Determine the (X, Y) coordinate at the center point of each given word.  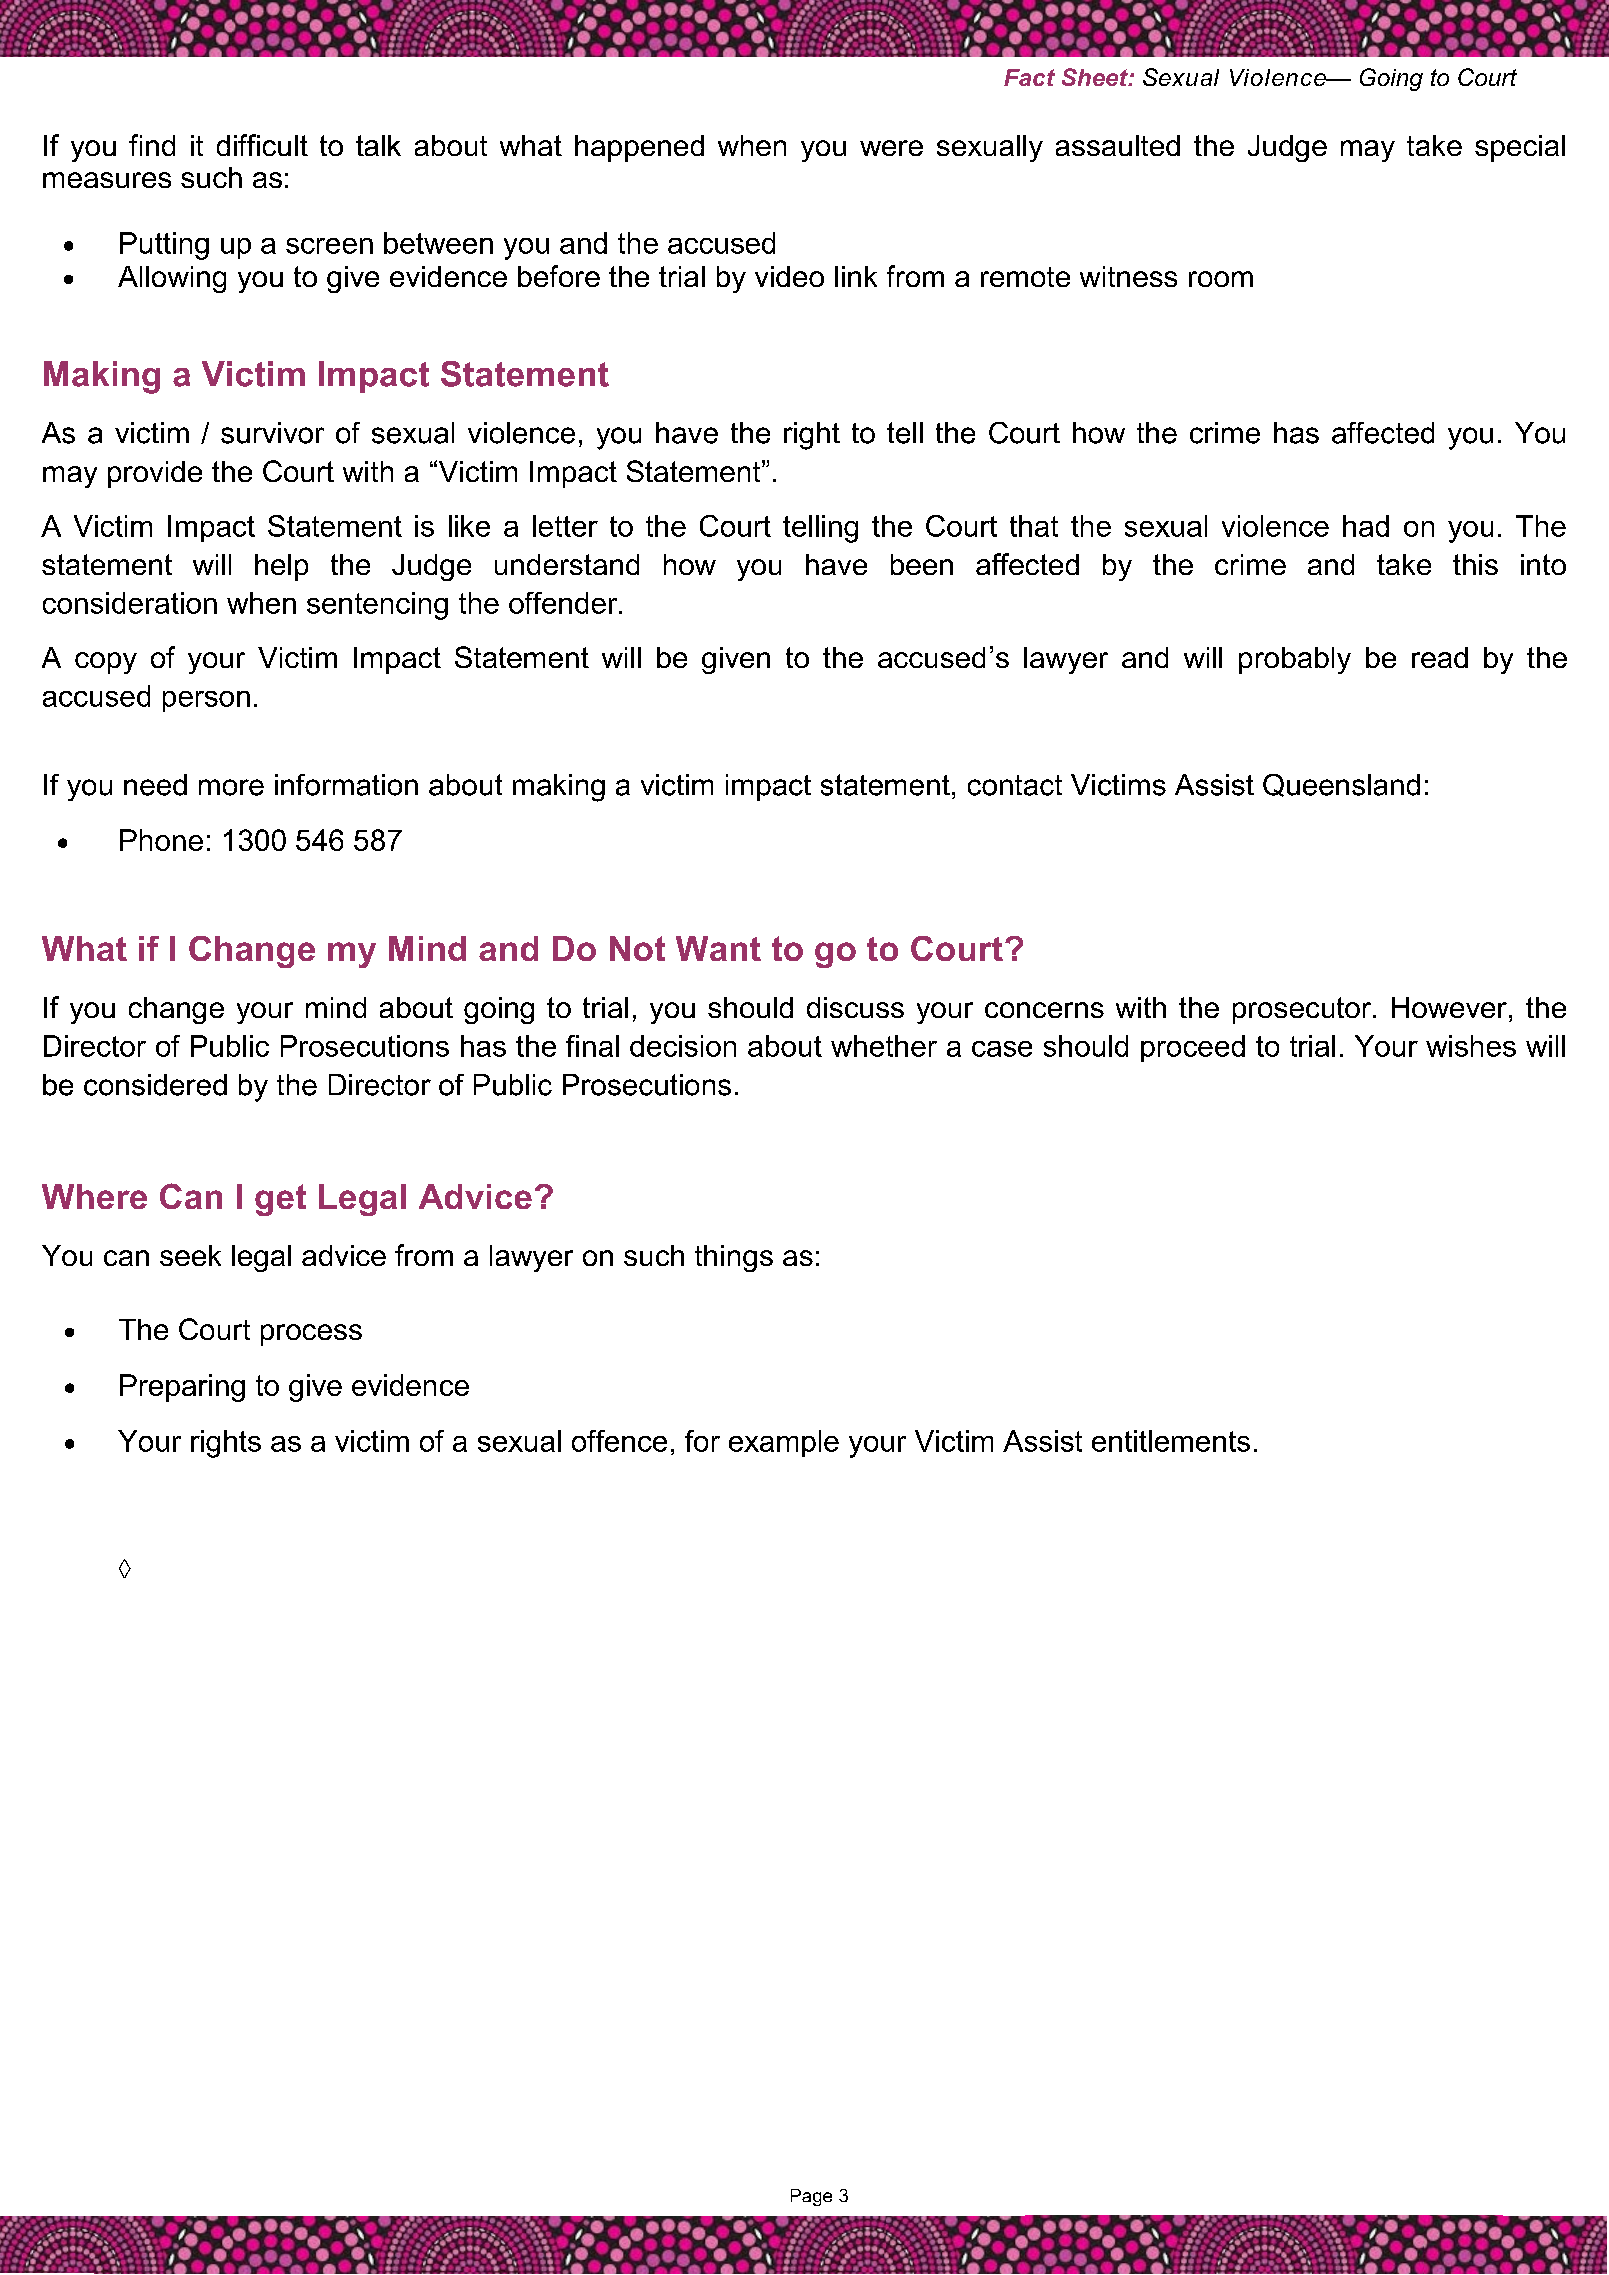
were (891, 148)
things (734, 1258)
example (784, 1443)
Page (811, 2197)
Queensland (1341, 785)
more (231, 787)
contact (1015, 785)
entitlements (1171, 1441)
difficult (262, 145)
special (1520, 148)
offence (619, 1441)
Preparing (182, 1388)
